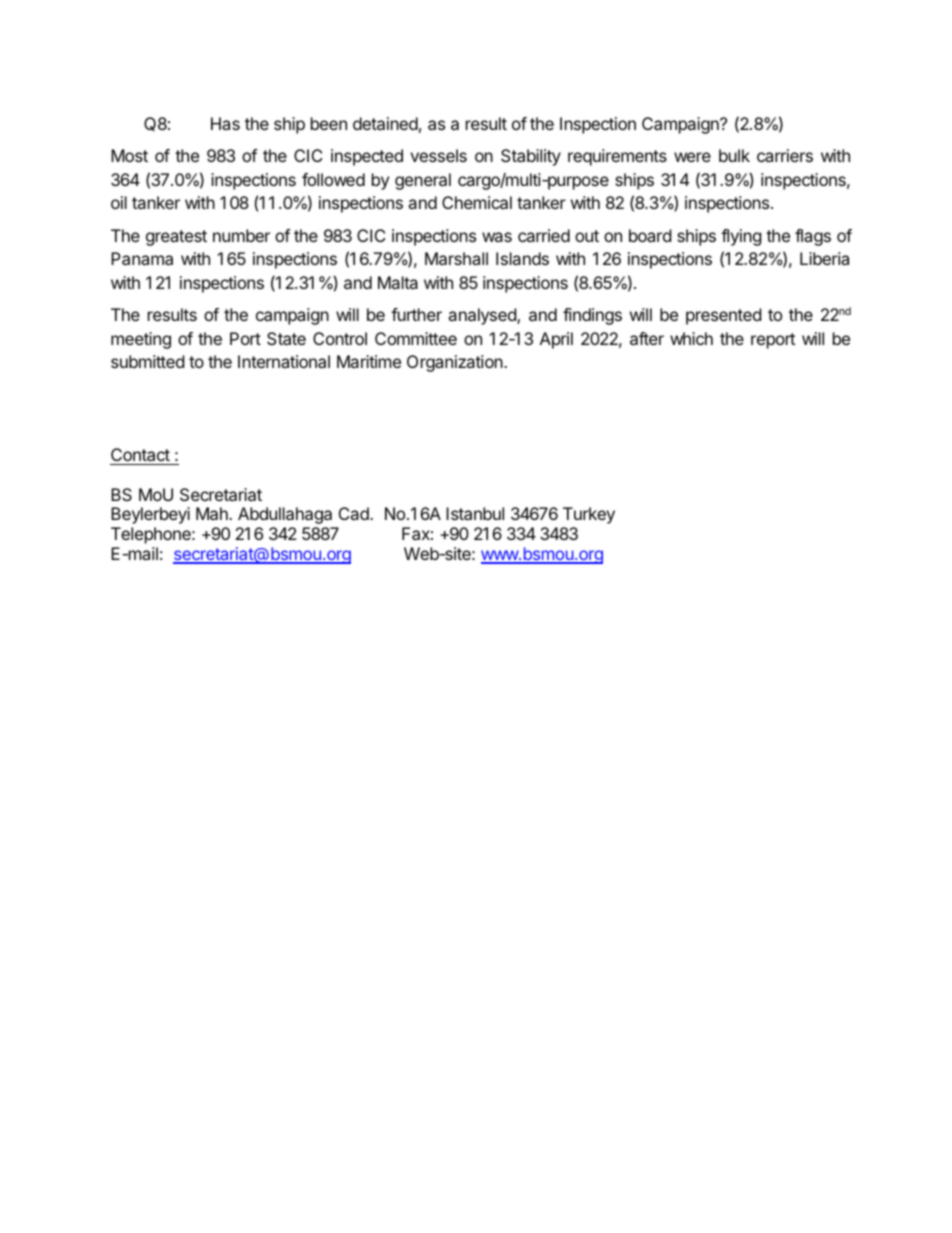 The width and height of the screenshot is (952, 1233). What do you see at coordinates (483, 316) in the screenshot?
I see `analysed` at bounding box center [483, 316].
